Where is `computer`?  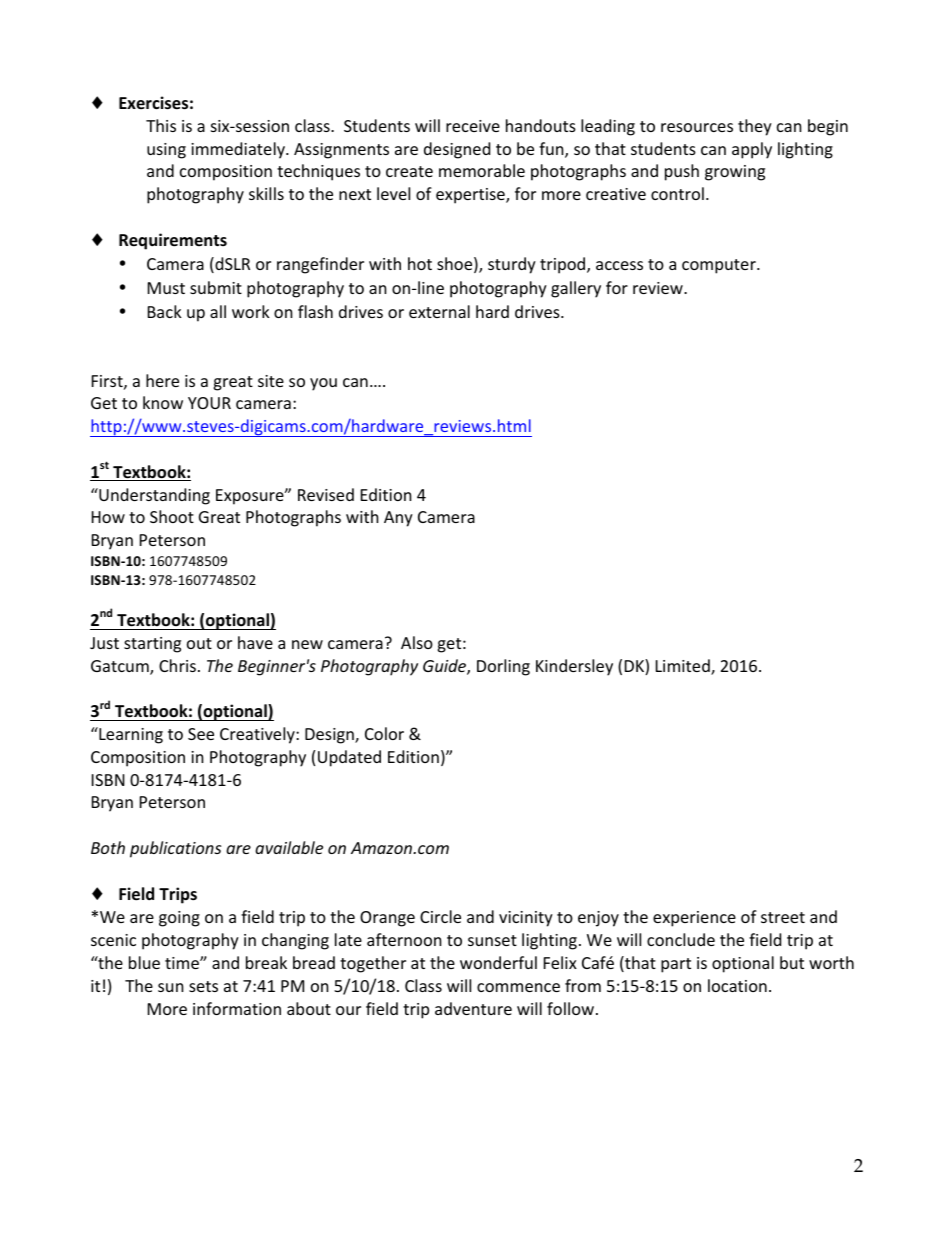 computer is located at coordinates (720, 266).
